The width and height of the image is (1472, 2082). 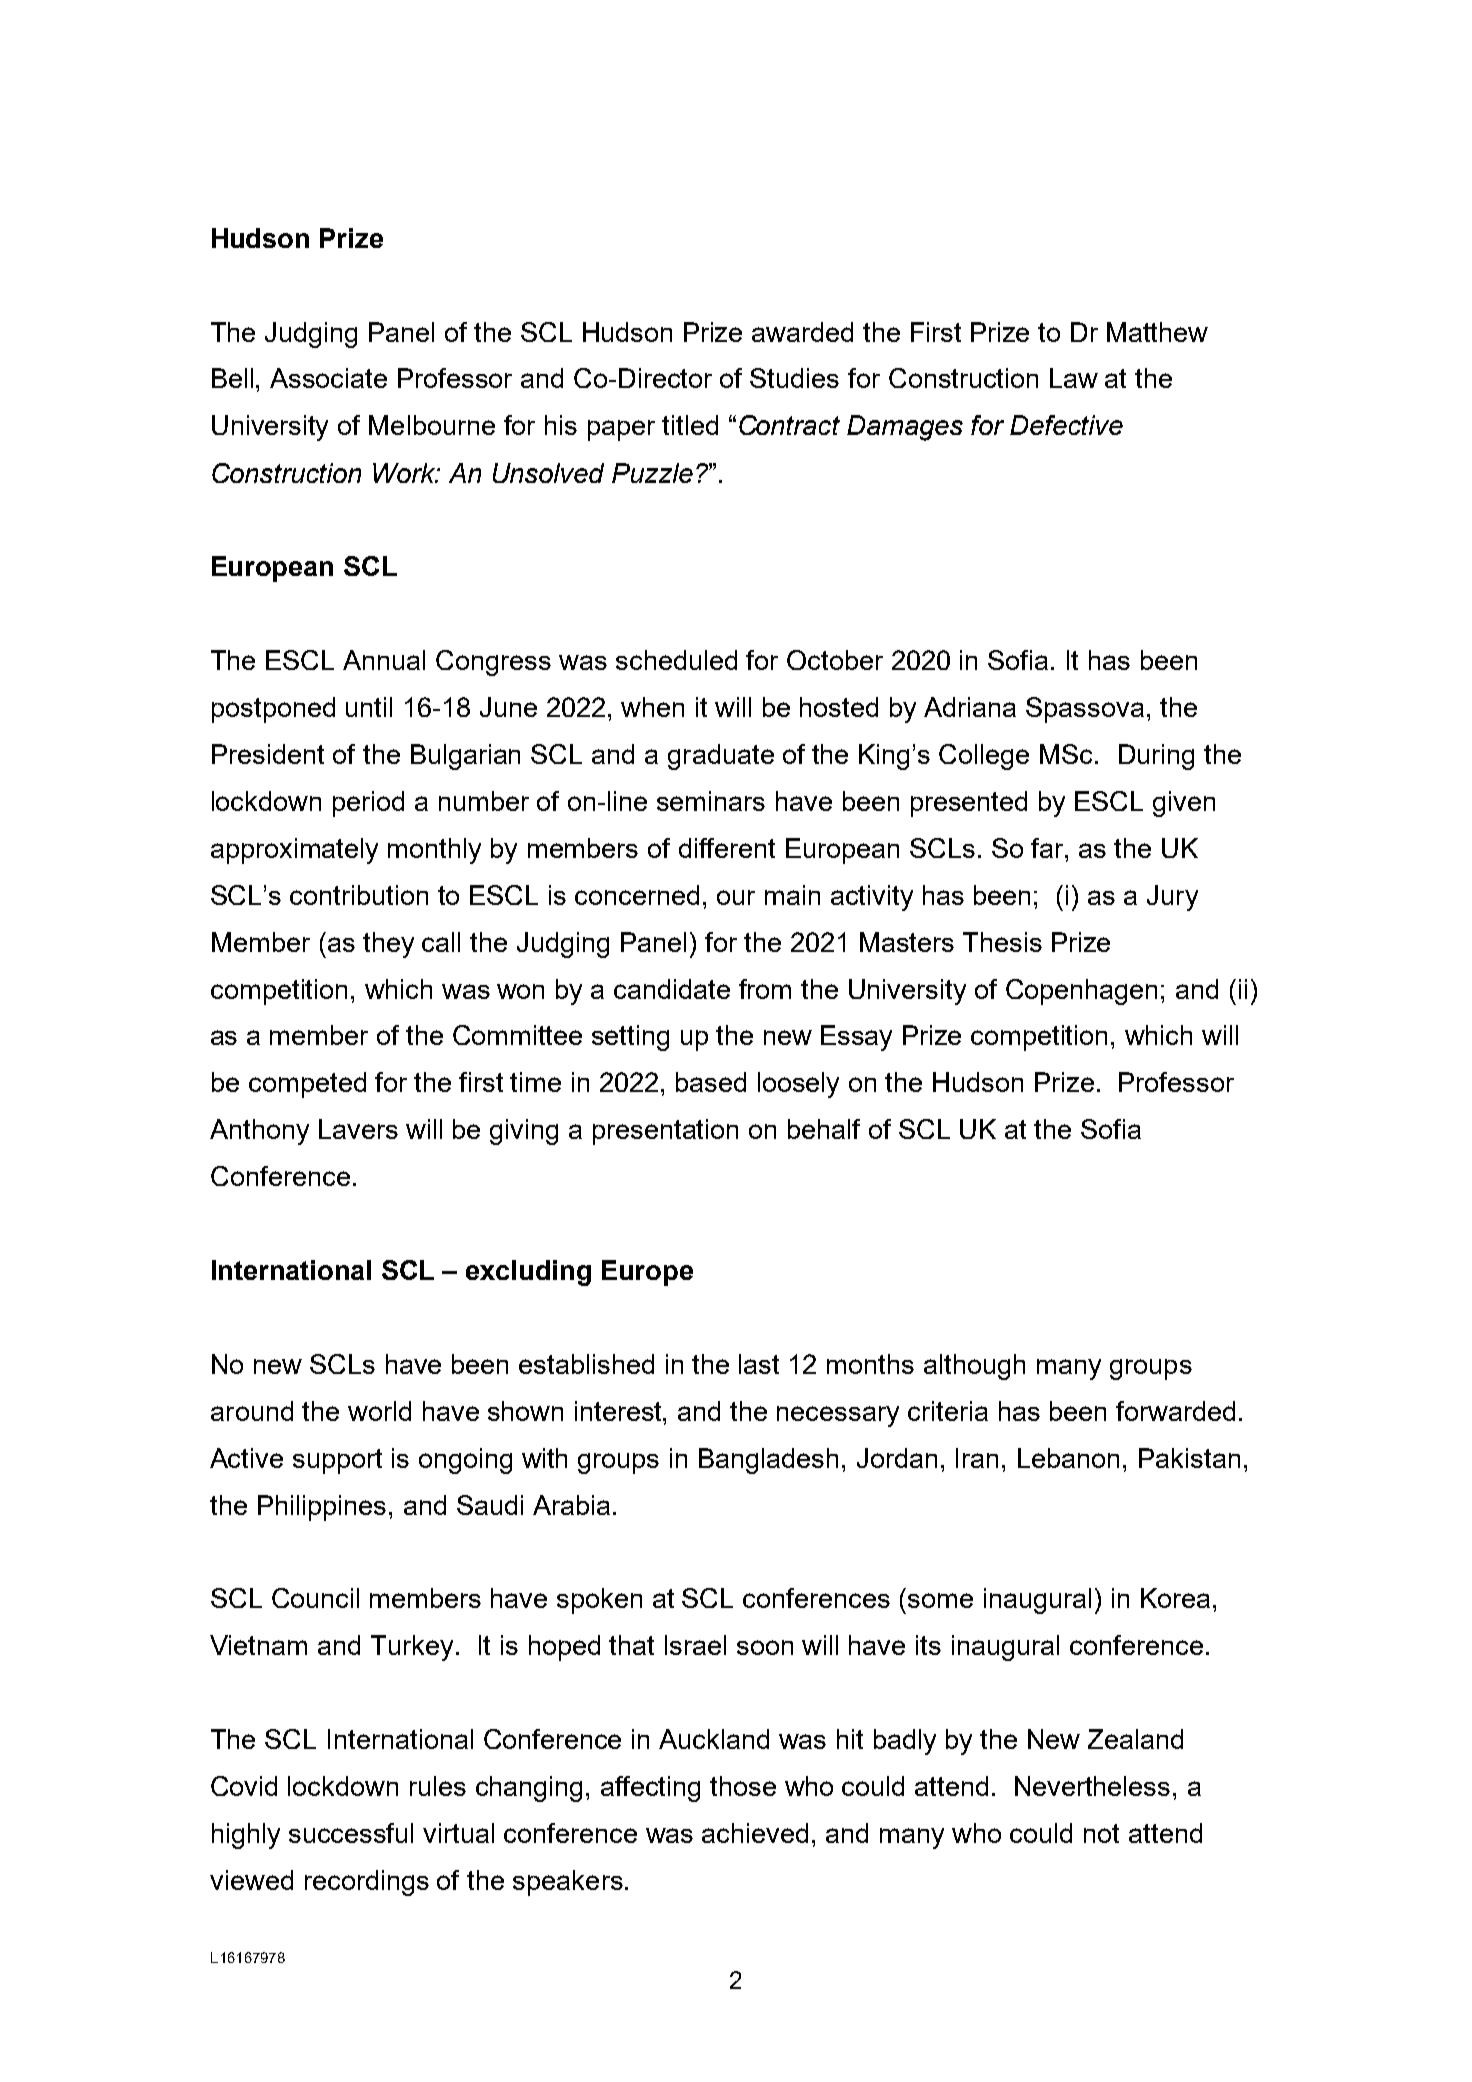 I want to click on successful, so click(x=351, y=1833).
